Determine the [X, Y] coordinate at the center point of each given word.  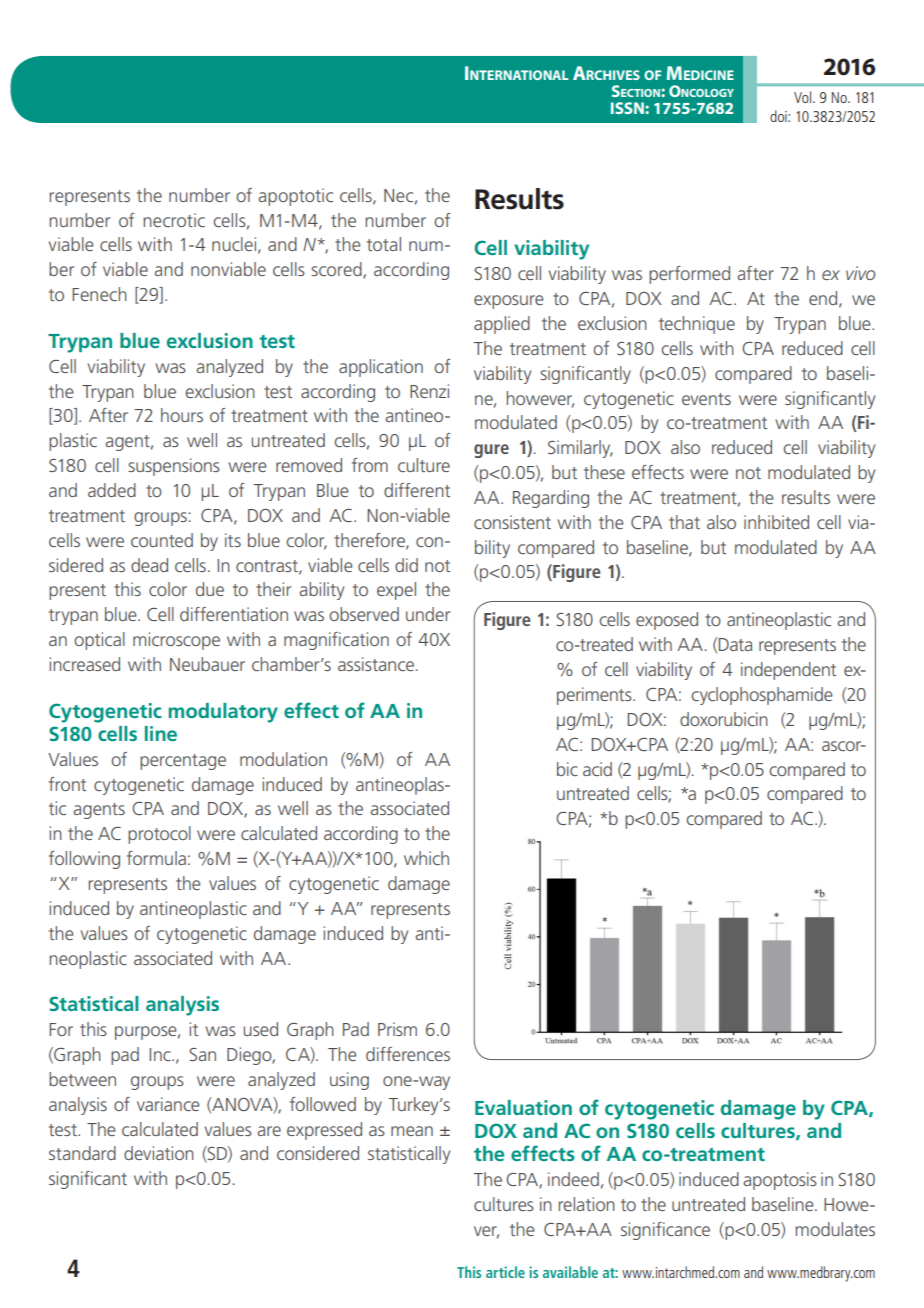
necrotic [174, 220]
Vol [804, 97]
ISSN [628, 108]
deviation [159, 1153]
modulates [835, 1229]
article [505, 1272]
